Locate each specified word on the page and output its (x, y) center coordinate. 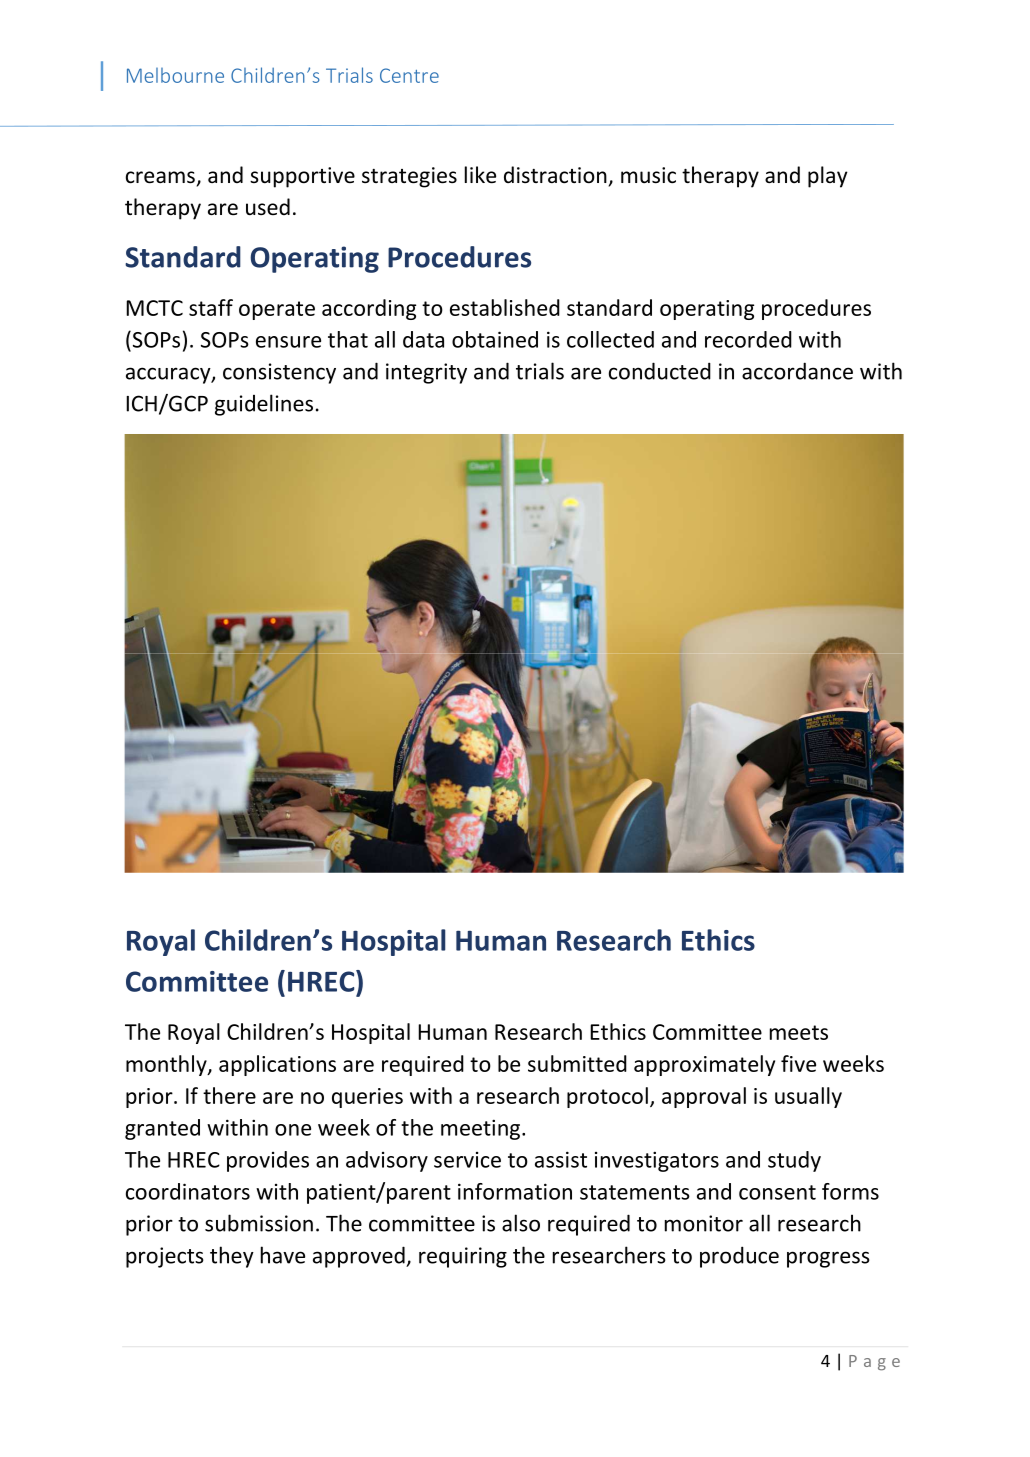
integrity (426, 373)
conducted (660, 371)
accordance (797, 371)
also (521, 1223)
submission (259, 1223)
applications (277, 1065)
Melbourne (175, 75)
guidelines (264, 405)
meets (799, 1032)
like (480, 175)
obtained (495, 339)
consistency (279, 373)
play (828, 177)
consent (777, 1192)
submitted (577, 1063)
